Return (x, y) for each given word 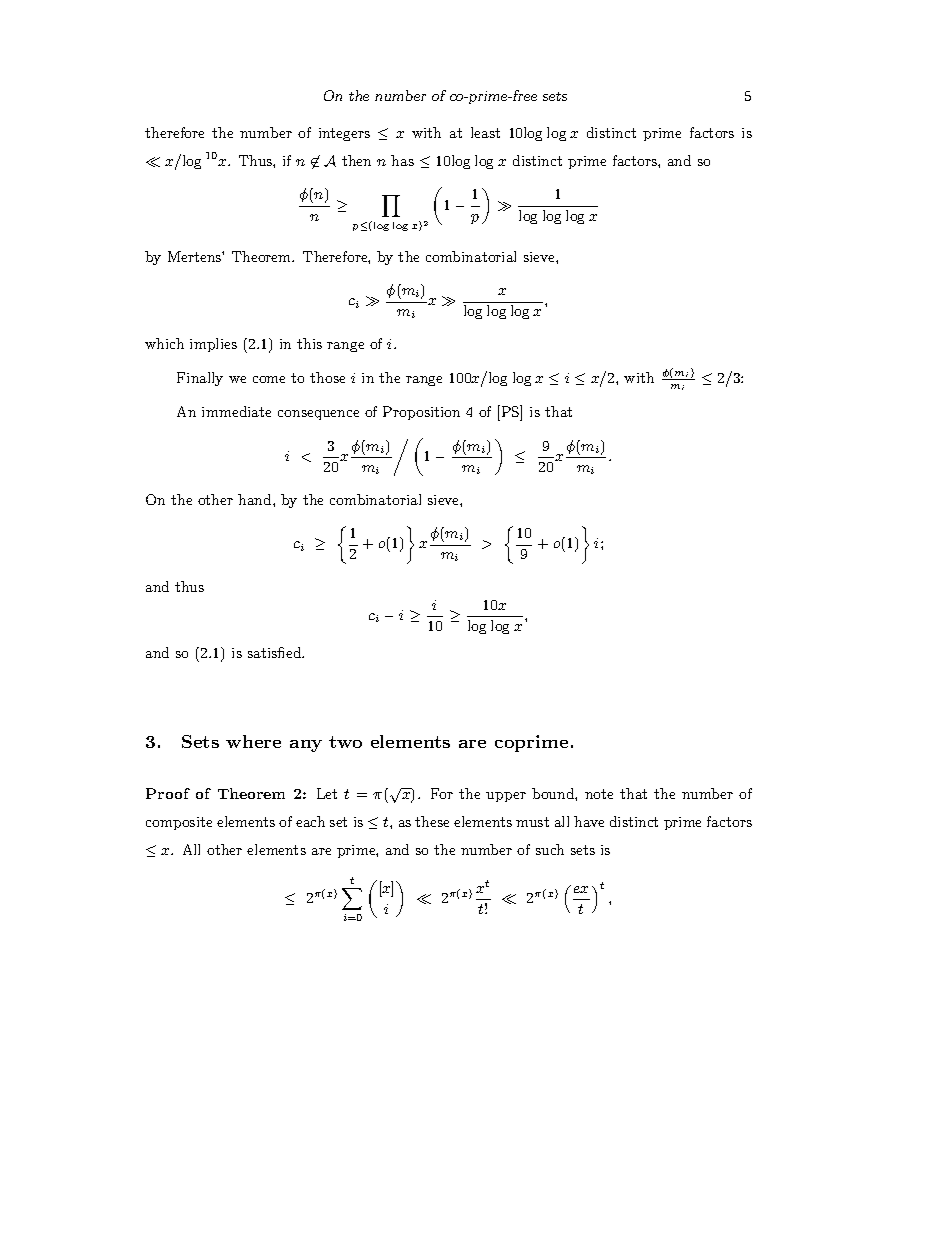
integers (344, 134)
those (327, 377)
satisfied (276, 652)
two (345, 742)
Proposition (421, 413)
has (402, 160)
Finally (200, 379)
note (599, 794)
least (485, 132)
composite (179, 823)
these (432, 821)
